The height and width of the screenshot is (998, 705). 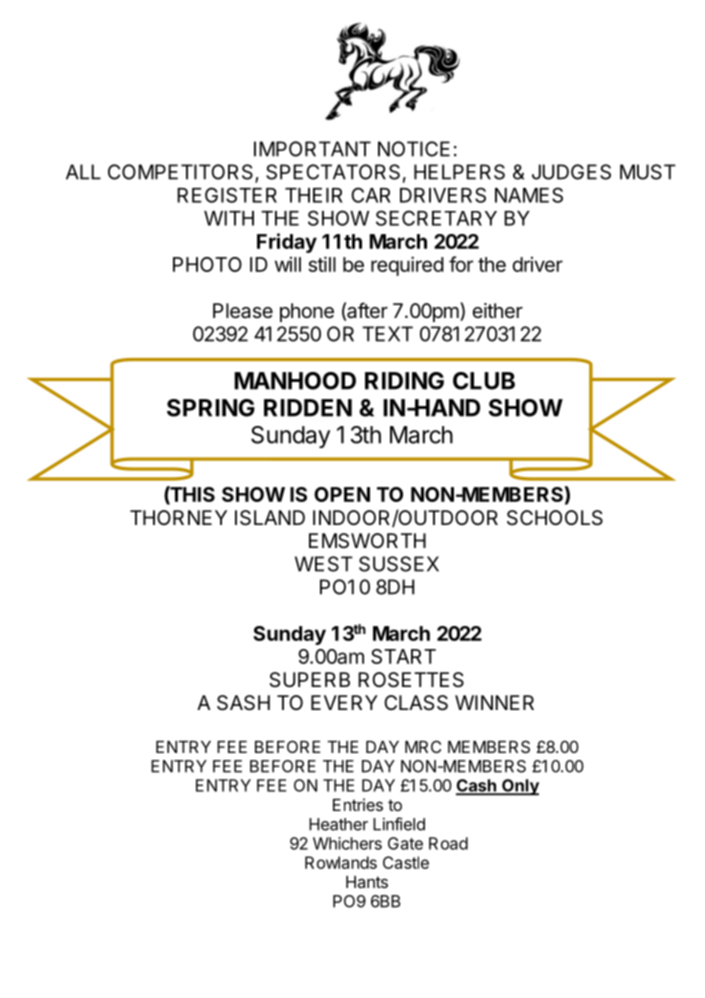 I want to click on EVERY, so click(x=344, y=702).
